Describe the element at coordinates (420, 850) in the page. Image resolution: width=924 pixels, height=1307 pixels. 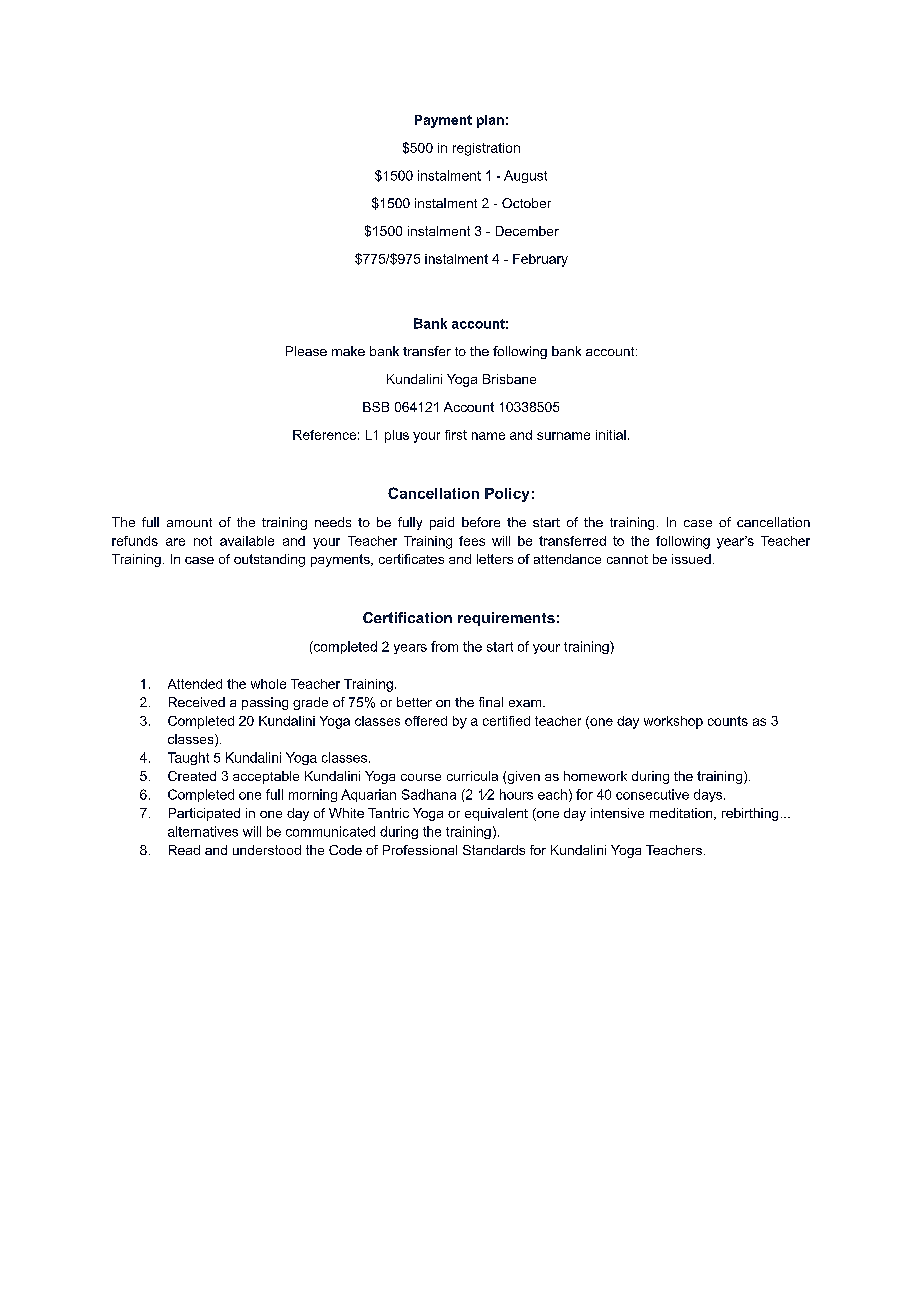
I see `Professional` at that location.
